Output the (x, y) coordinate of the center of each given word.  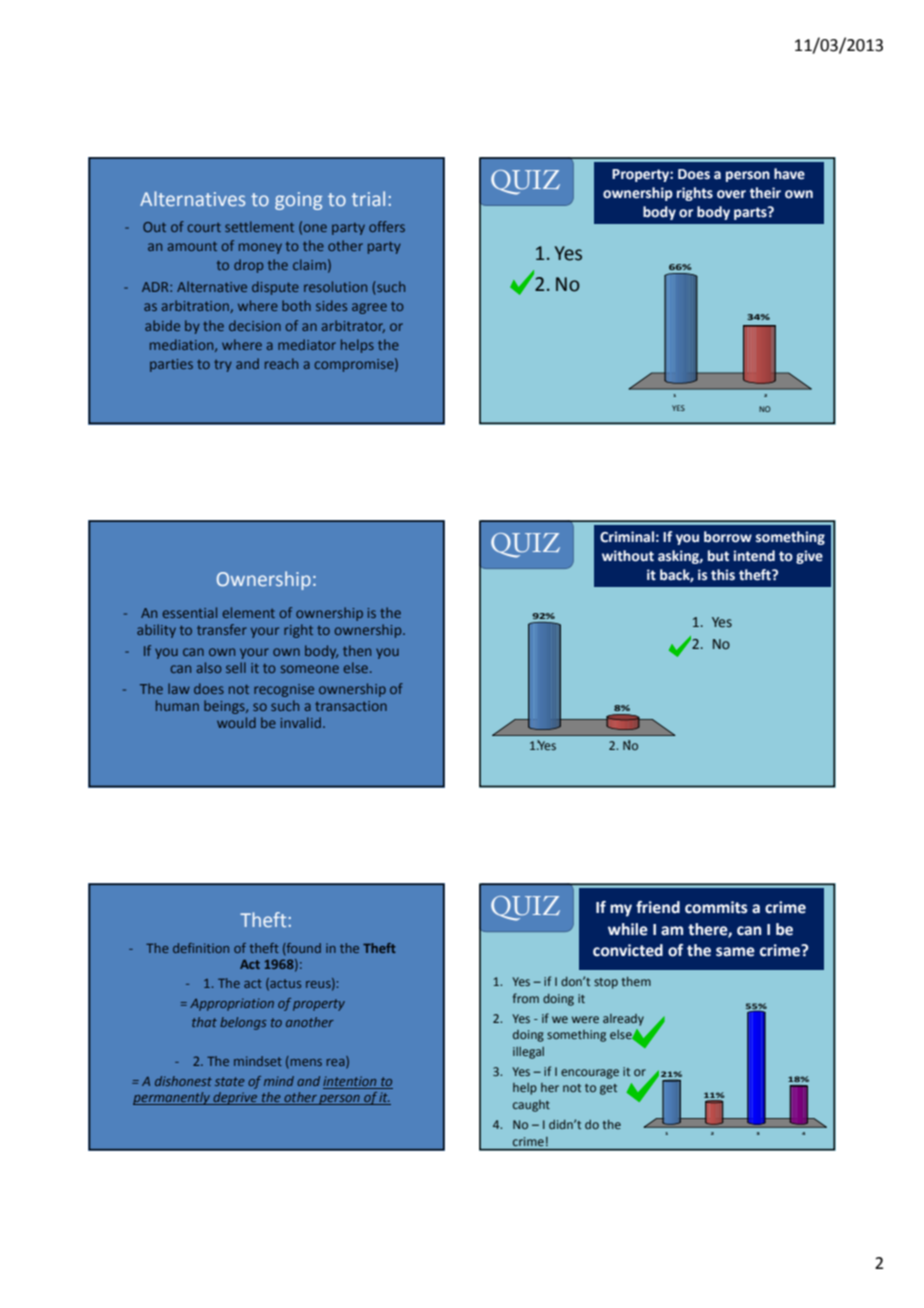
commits (716, 907)
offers (387, 226)
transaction (351, 706)
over (731, 194)
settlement (259, 226)
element (249, 612)
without (628, 556)
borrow (728, 537)
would (236, 722)
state (230, 1081)
